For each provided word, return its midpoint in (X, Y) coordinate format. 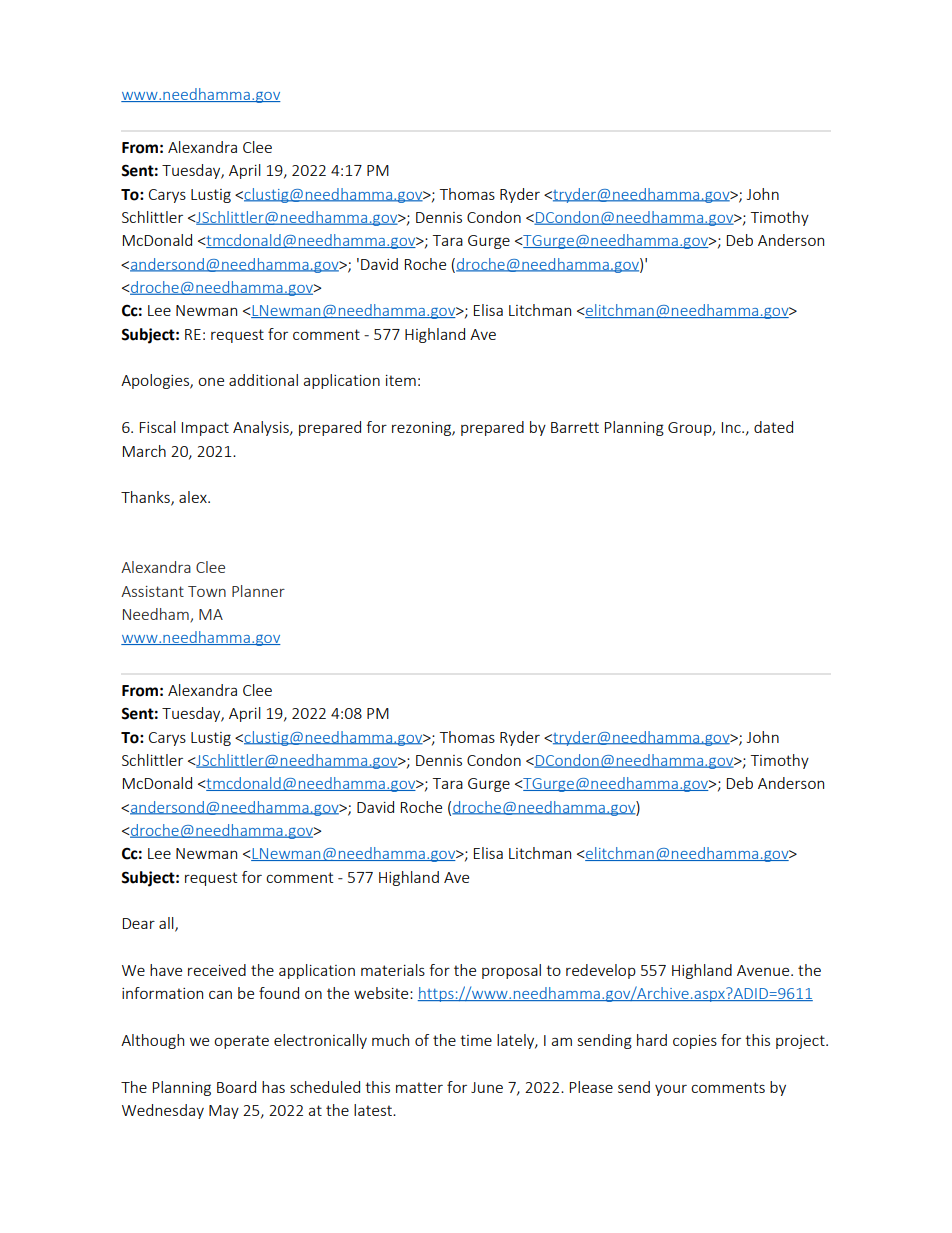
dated (773, 427)
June (487, 1087)
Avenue (764, 970)
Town (207, 591)
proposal (511, 971)
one (211, 381)
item (401, 380)
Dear (139, 923)
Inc (732, 427)
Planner (258, 591)
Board (236, 1087)
